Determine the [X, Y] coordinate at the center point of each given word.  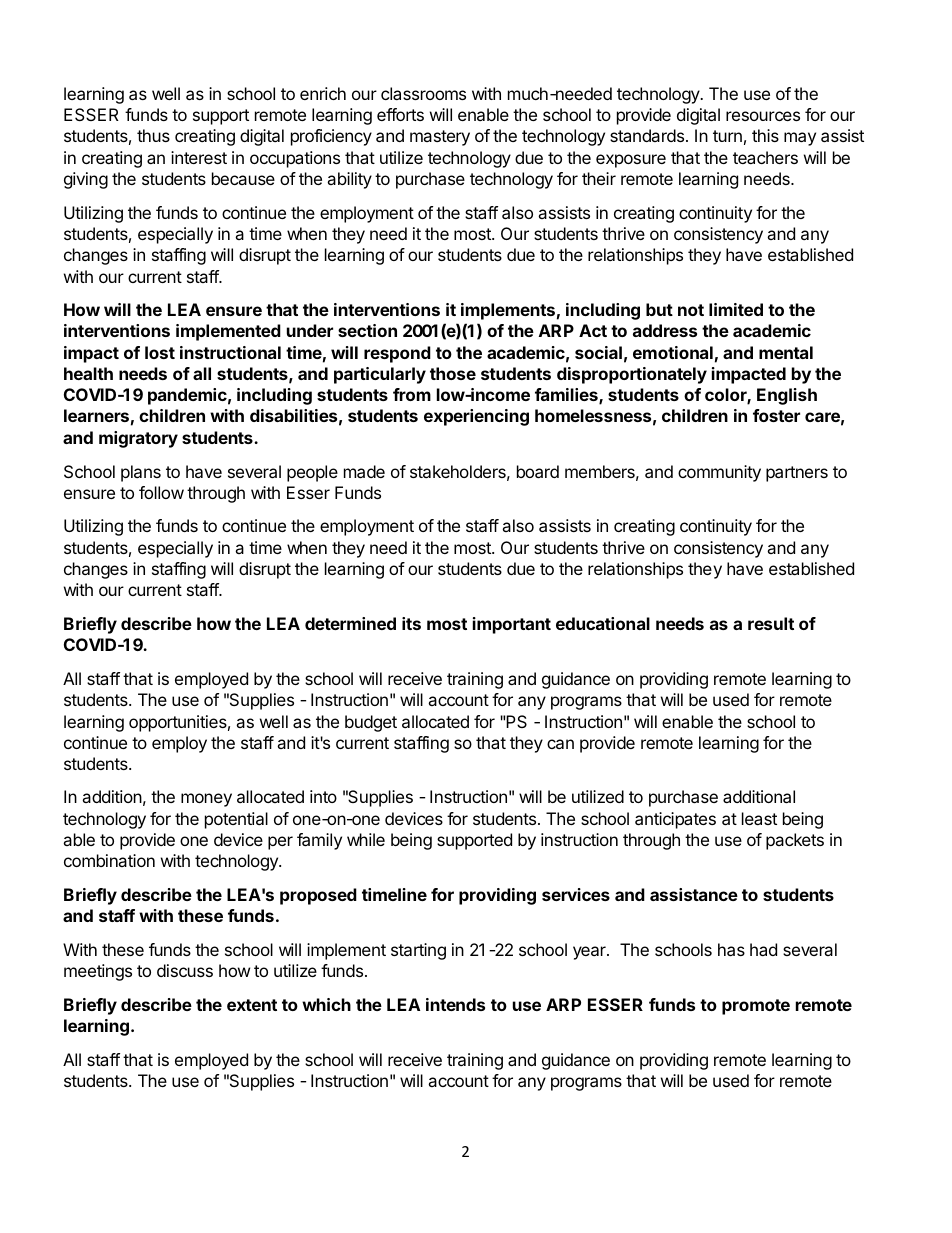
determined [350, 623]
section [367, 330]
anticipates [675, 820]
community [719, 473]
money [206, 800]
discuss [185, 970]
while [366, 839]
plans [141, 473]
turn [727, 136]
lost [160, 352]
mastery [440, 138]
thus [153, 135]
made [364, 471]
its [411, 623]
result [771, 623]
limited [736, 309]
